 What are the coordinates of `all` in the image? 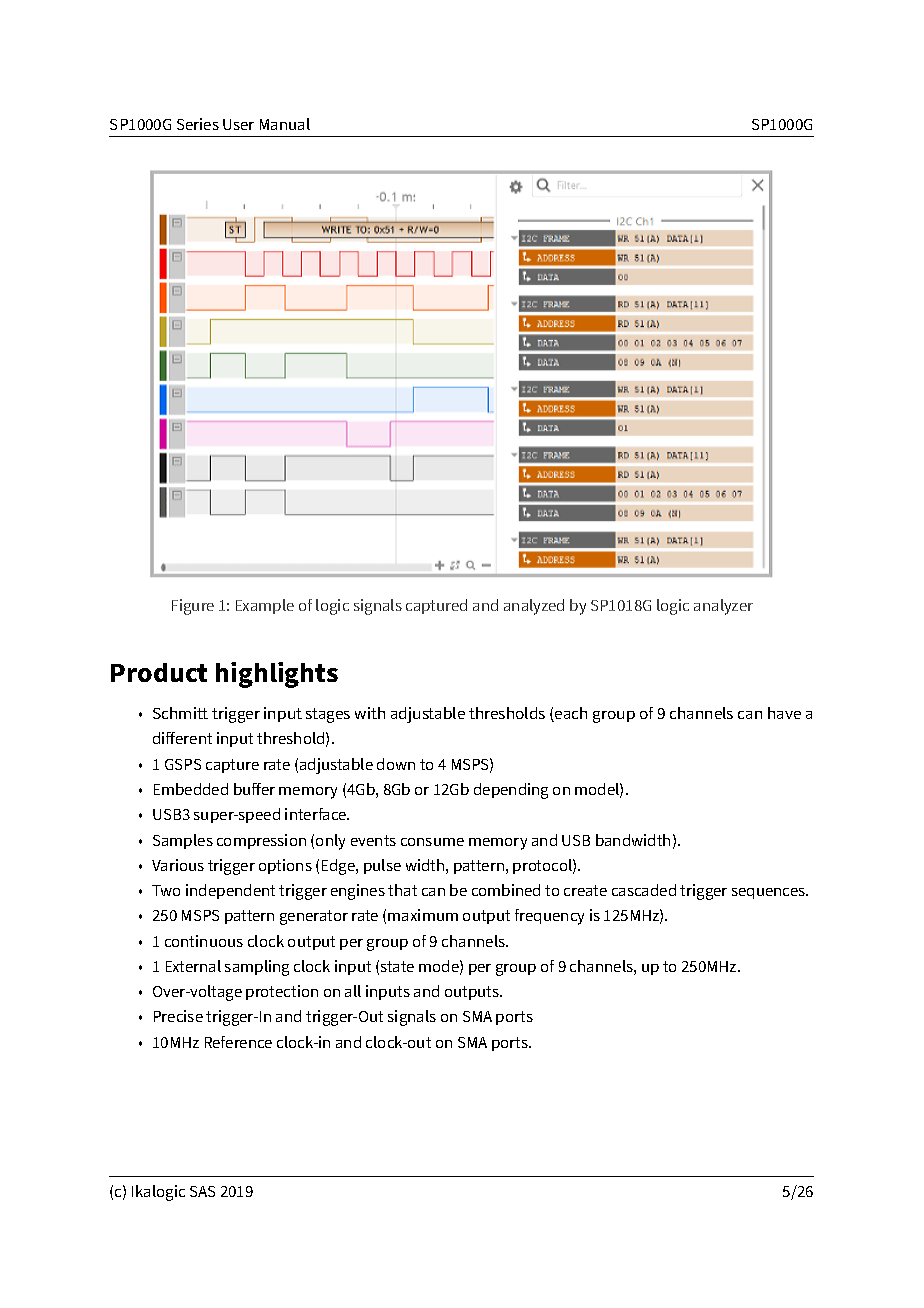 It's located at (353, 991).
